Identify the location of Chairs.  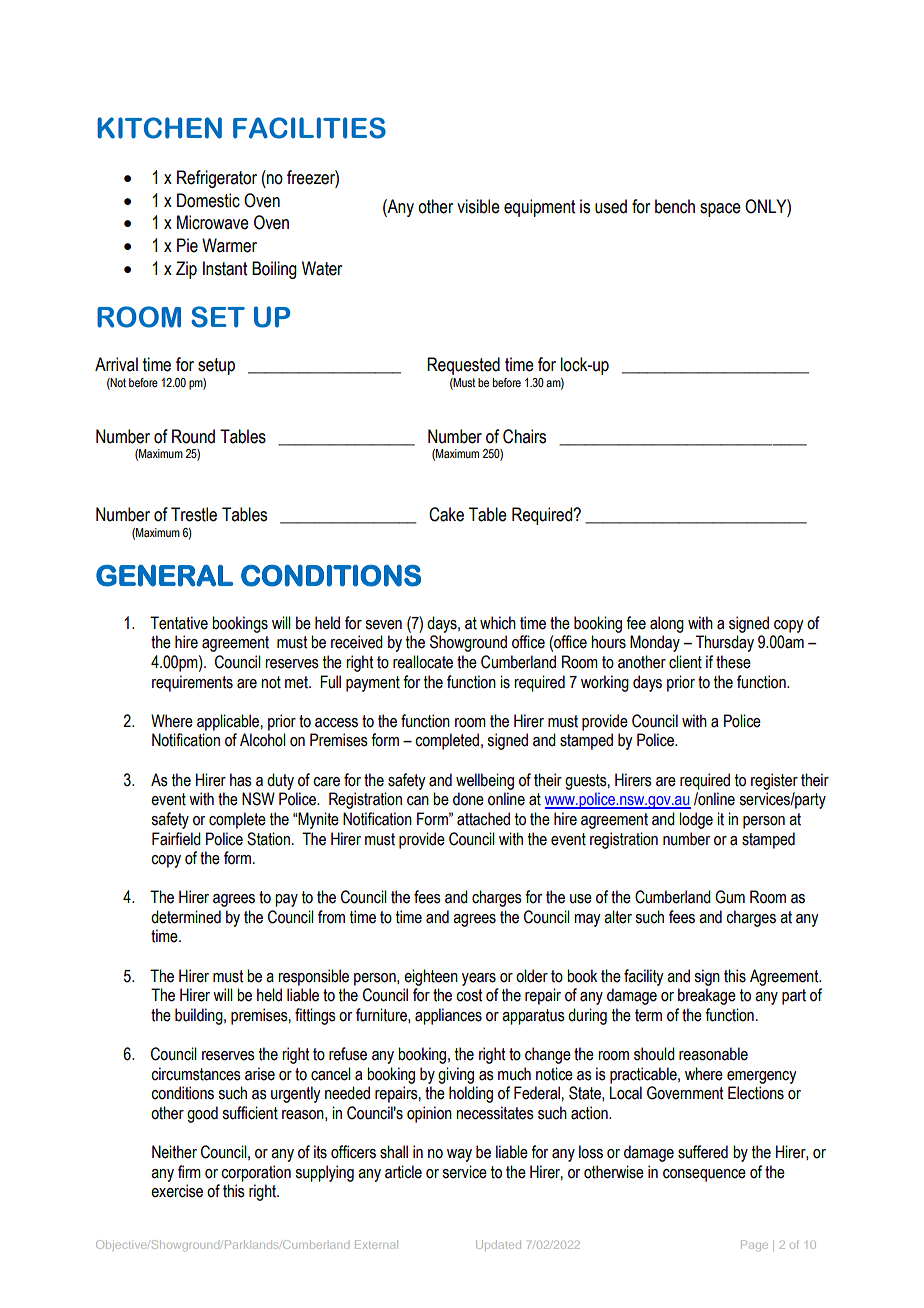
(524, 436).
